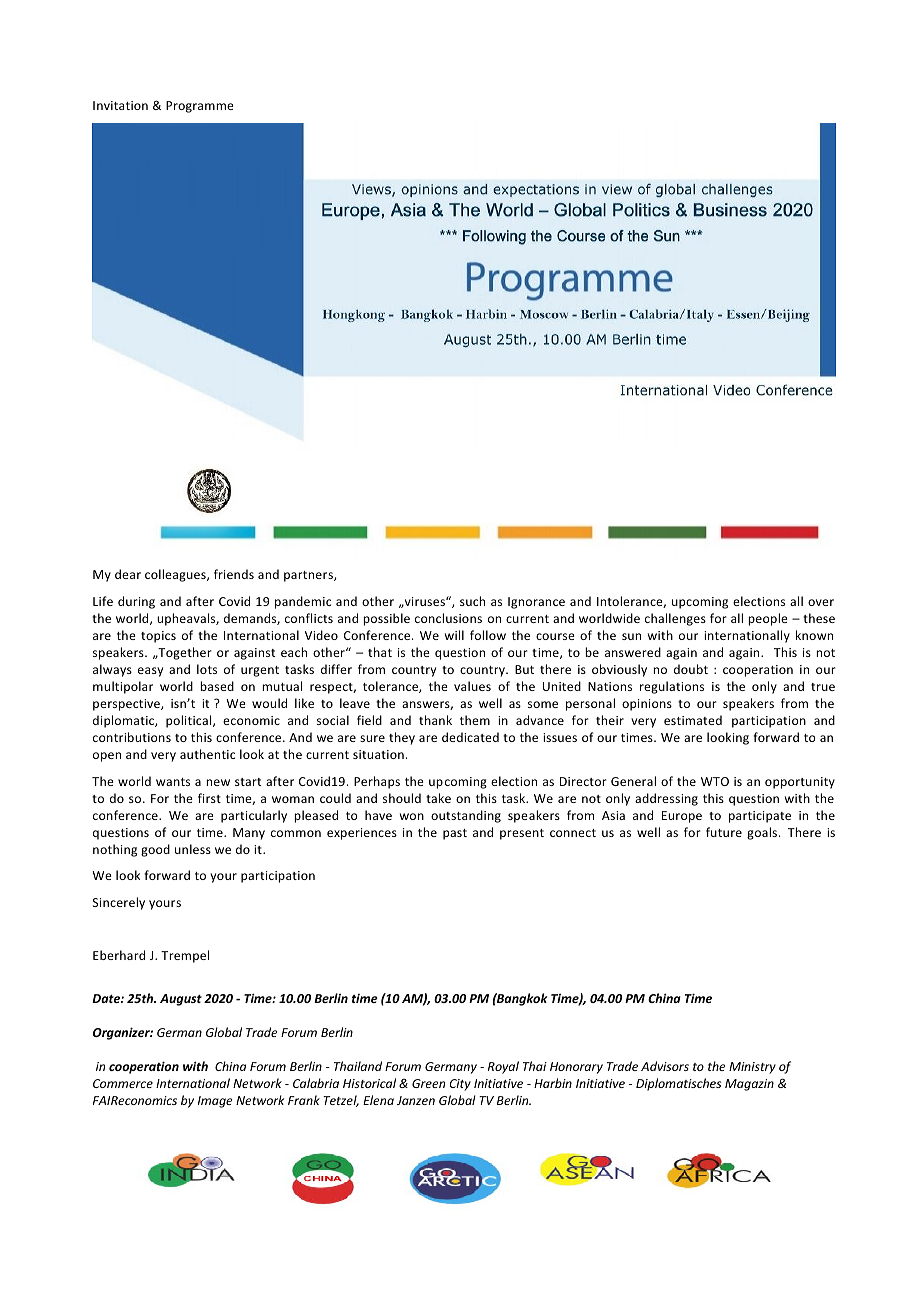 The width and height of the image is (924, 1308). I want to click on authentic, so click(207, 754).
